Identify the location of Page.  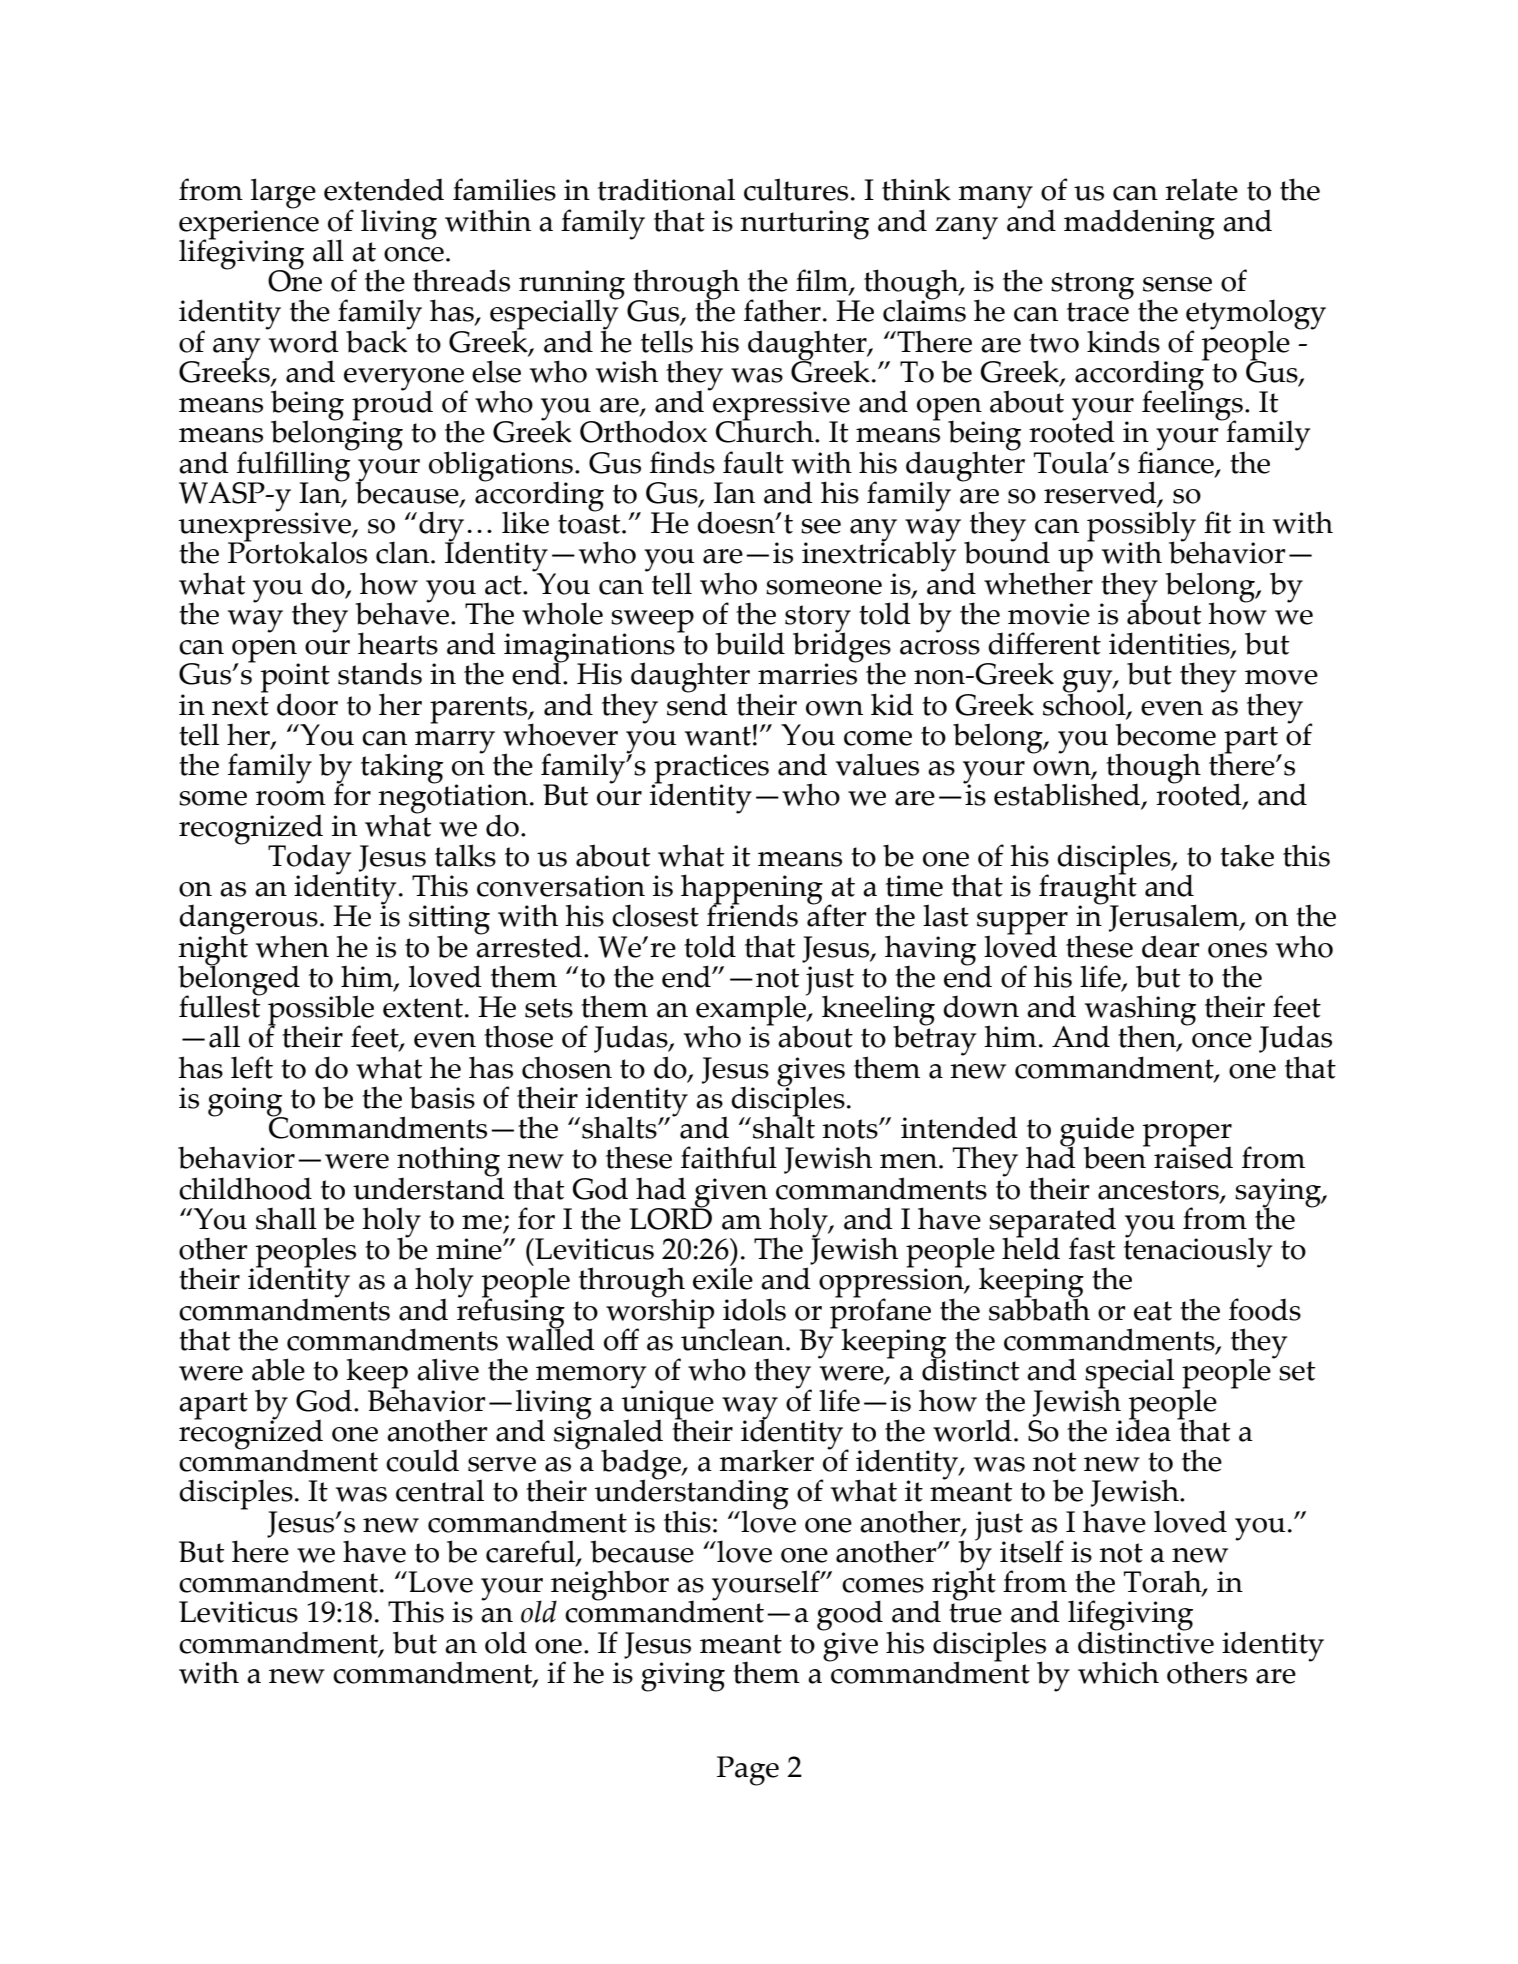
(748, 1771).
